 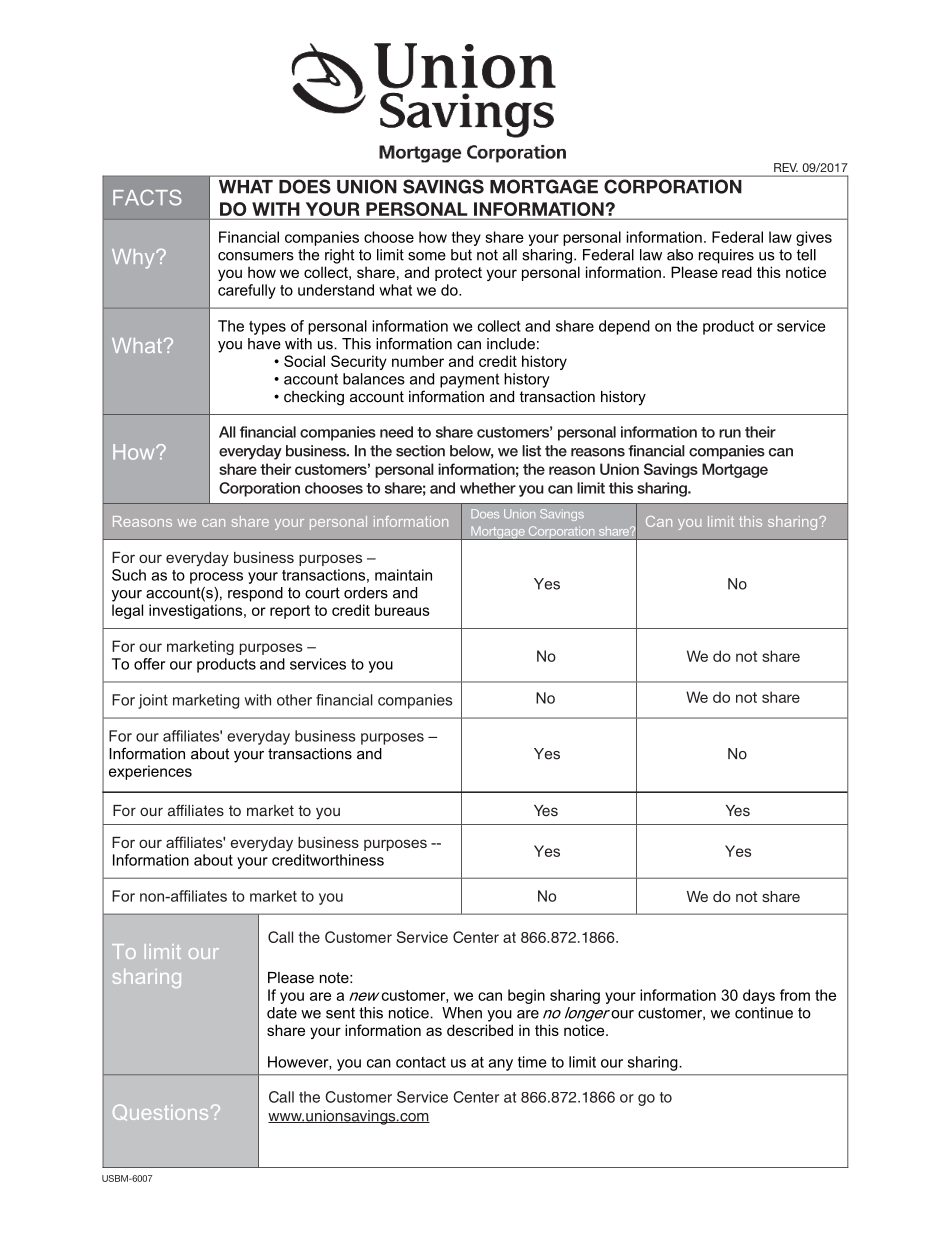 I want to click on YOUR, so click(x=332, y=210).
